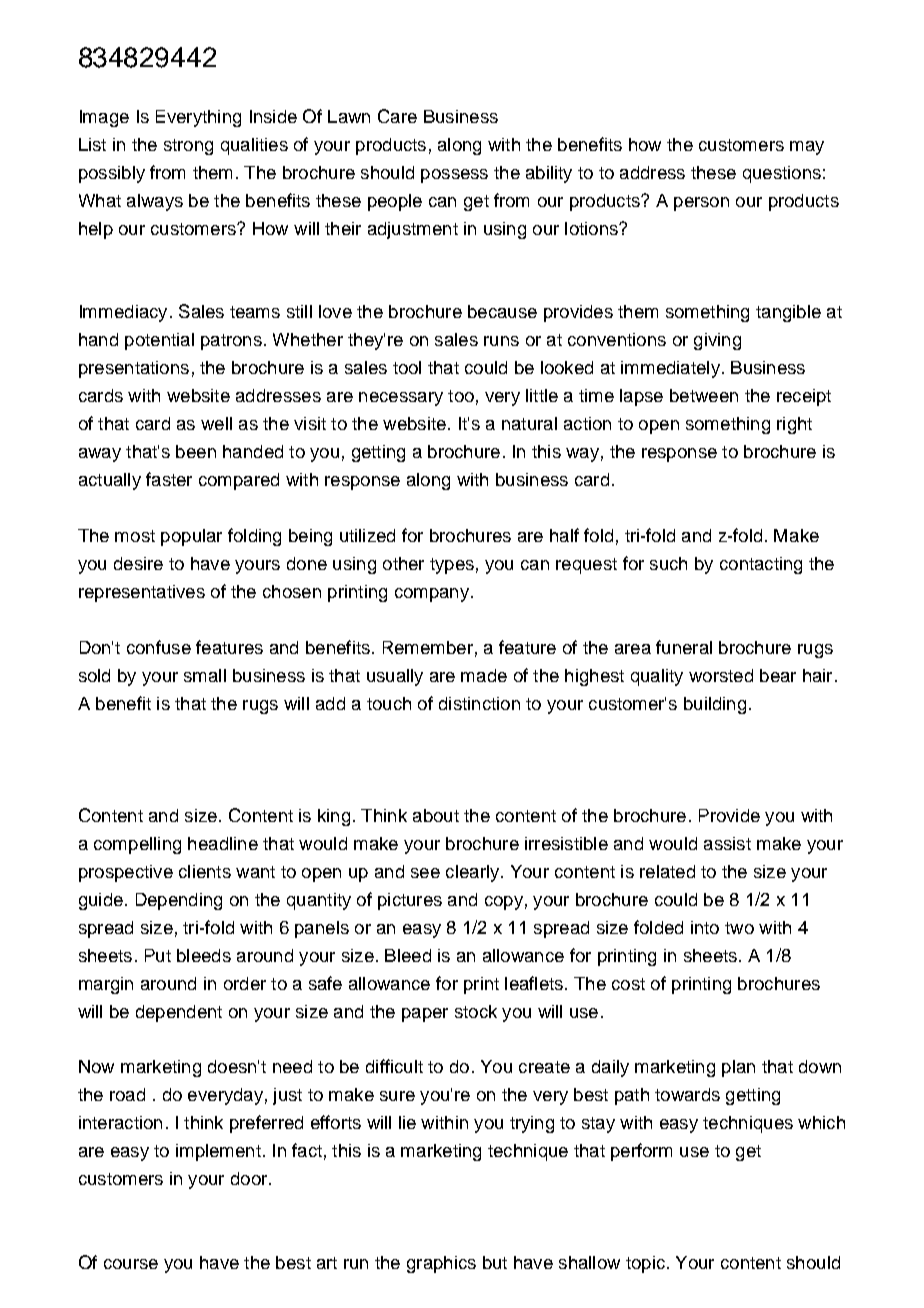  What do you see at coordinates (452, 566) in the document?
I see `types` at bounding box center [452, 566].
